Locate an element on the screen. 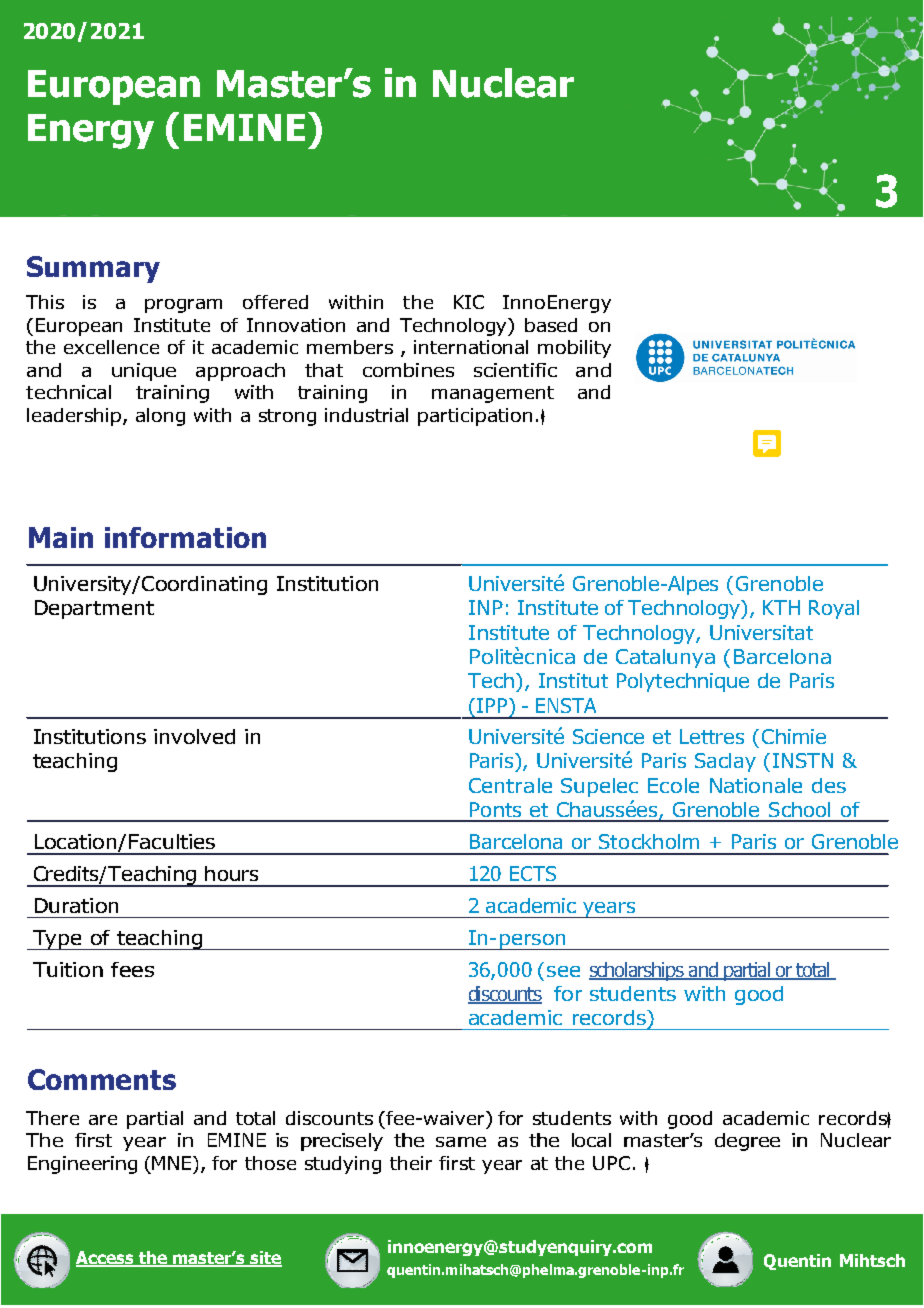 Image resolution: width=924 pixels, height=1308 pixels. mobility is located at coordinates (574, 349).
